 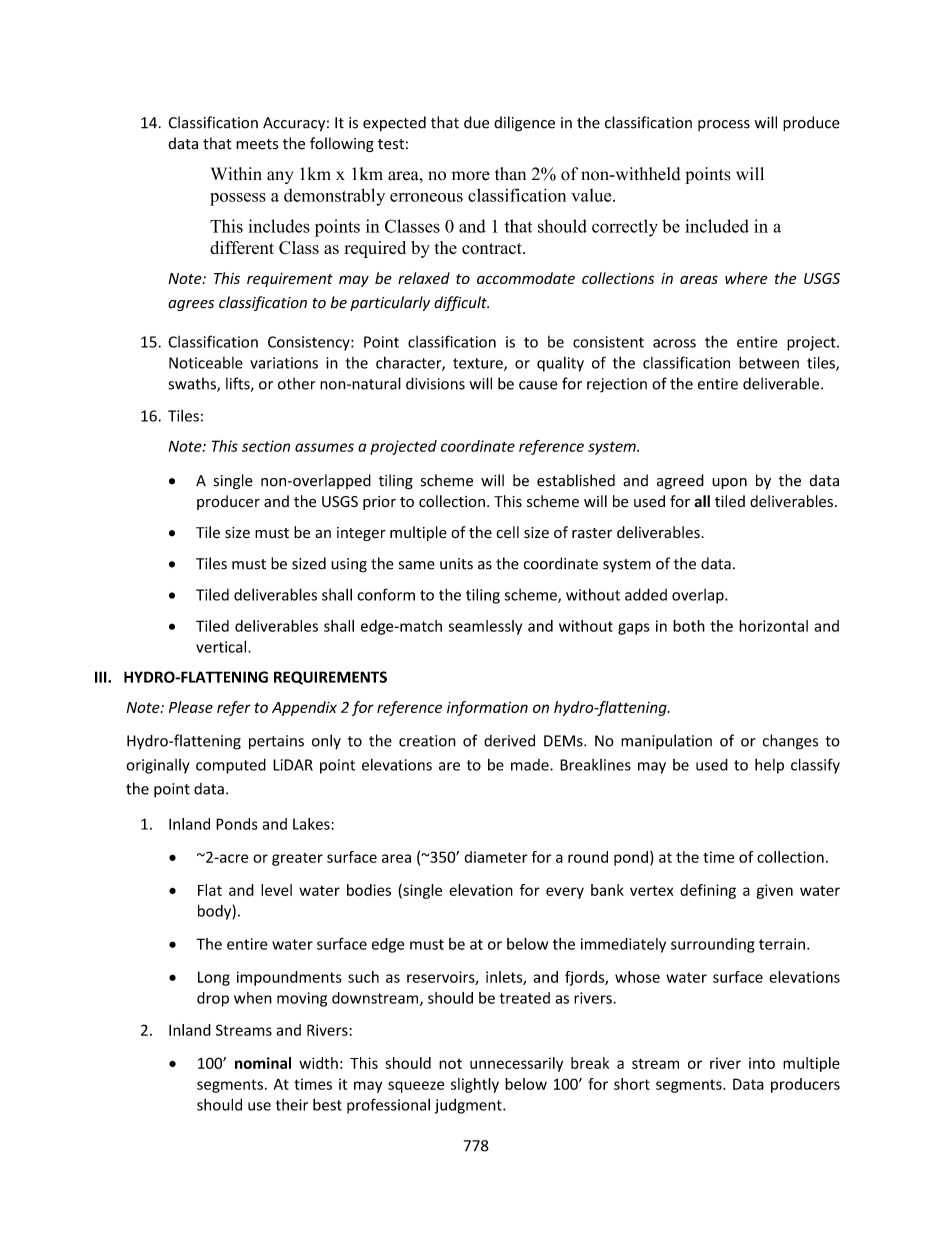 What do you see at coordinates (762, 1063) in the screenshot?
I see `into` at bounding box center [762, 1063].
